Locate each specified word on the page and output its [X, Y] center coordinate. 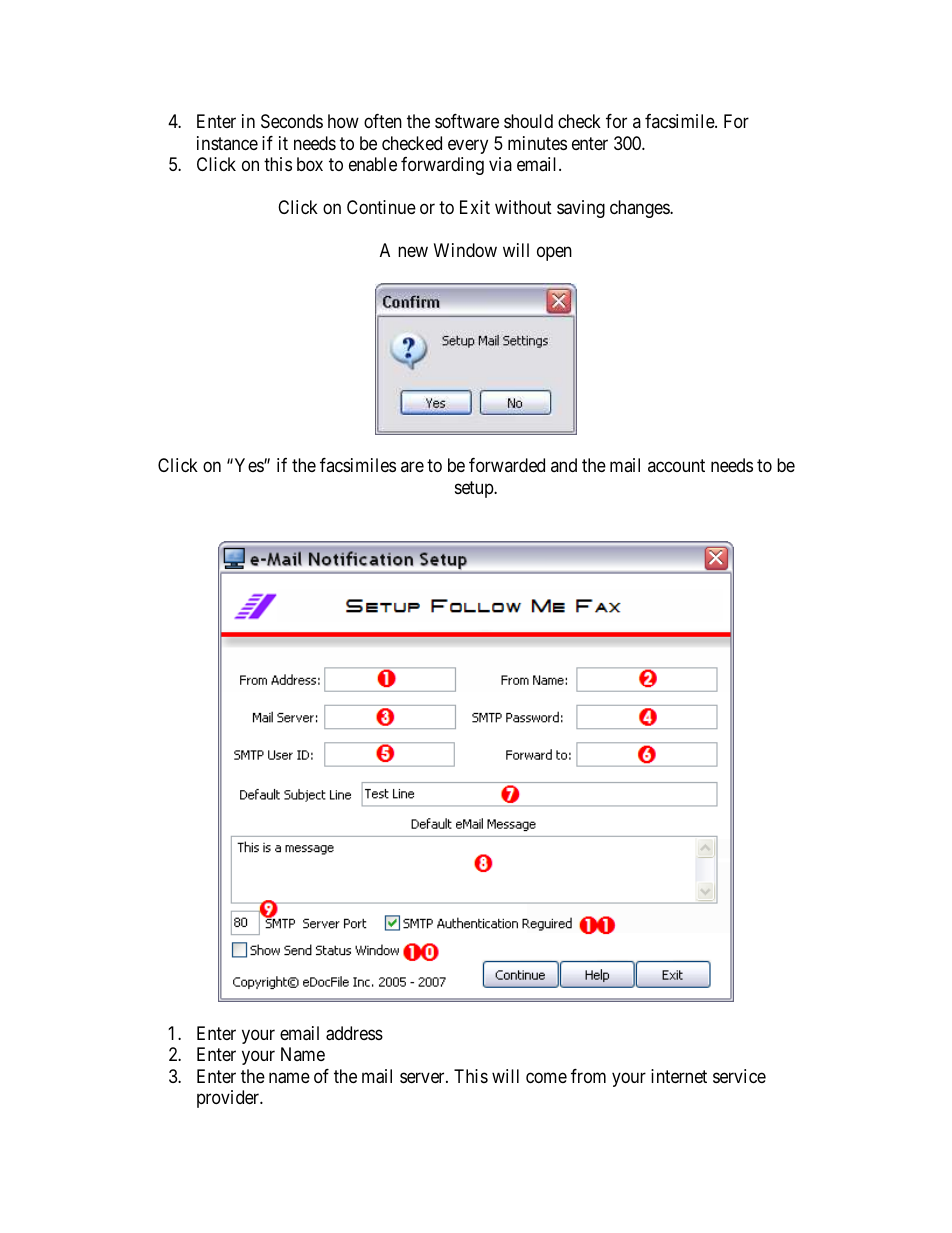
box [310, 164]
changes [640, 209]
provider [229, 1099]
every [468, 146]
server [423, 1077]
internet [679, 1076]
